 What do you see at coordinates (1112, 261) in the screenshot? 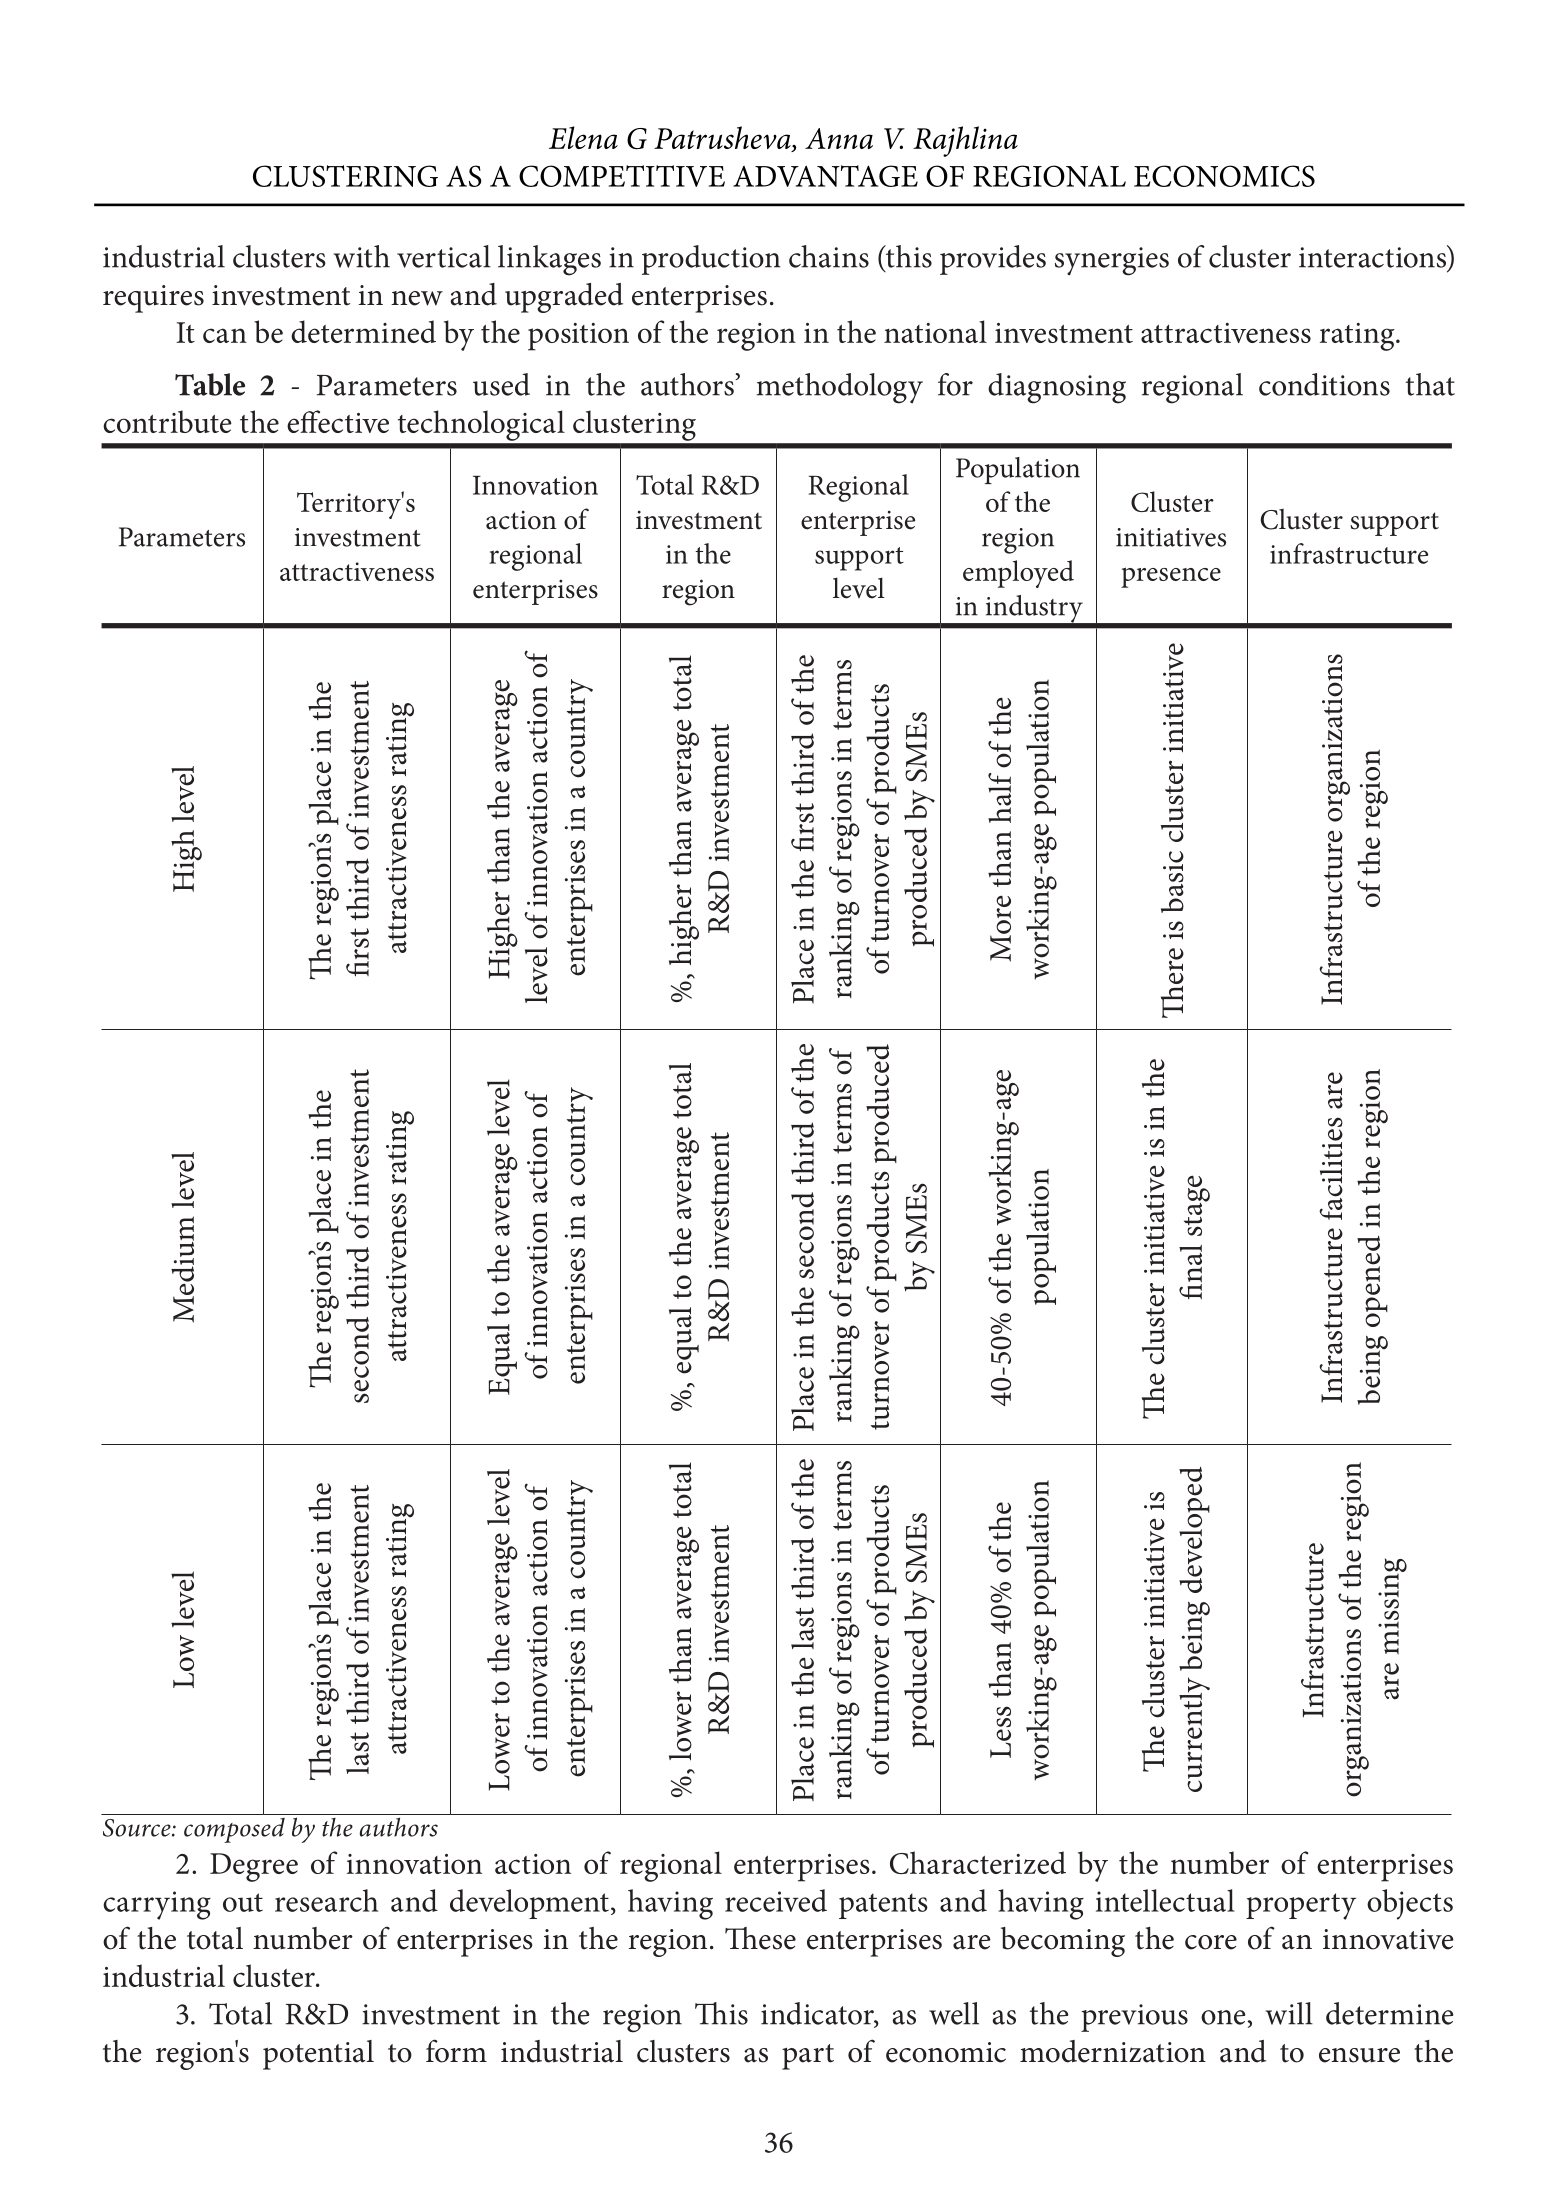
I see `synergies` at bounding box center [1112, 261].
